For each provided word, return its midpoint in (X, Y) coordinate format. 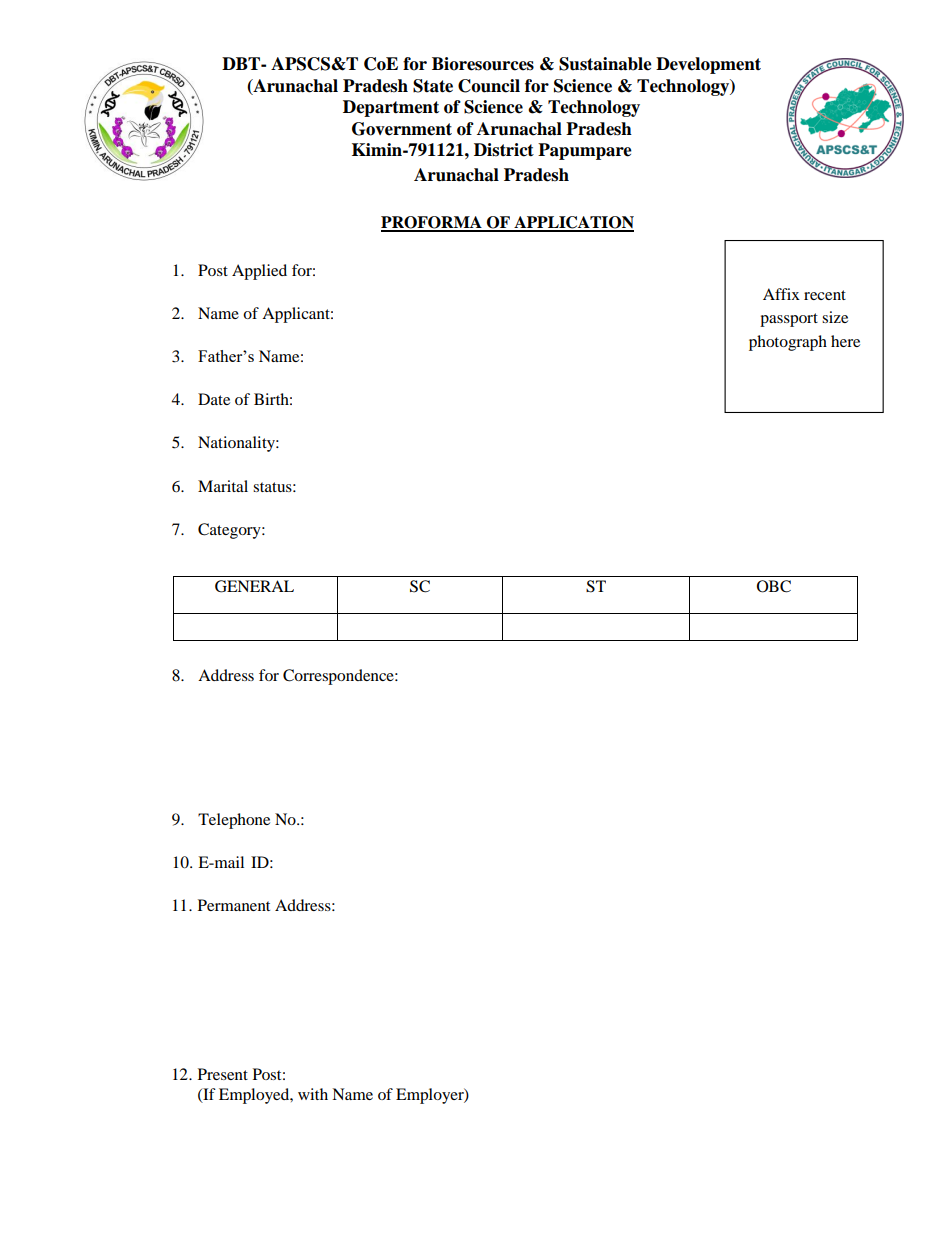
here (845, 341)
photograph (788, 343)
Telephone (234, 821)
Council (489, 86)
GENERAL (254, 586)
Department (391, 108)
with (313, 1094)
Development (708, 65)
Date (214, 399)
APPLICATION (573, 223)
